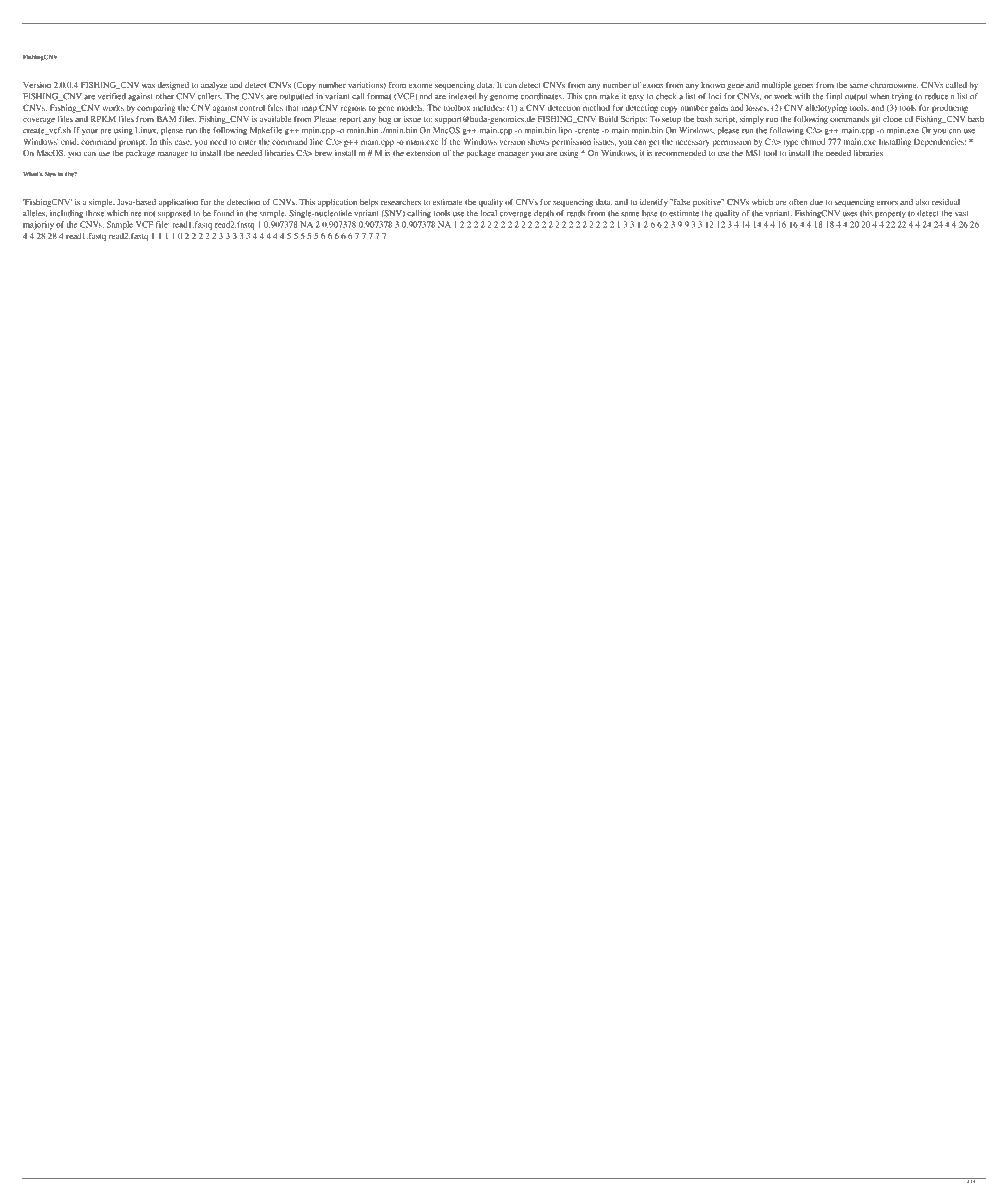 The width and height of the screenshot is (1008, 1194). What do you see at coordinates (149, 214) in the screenshot?
I see `not` at bounding box center [149, 214].
